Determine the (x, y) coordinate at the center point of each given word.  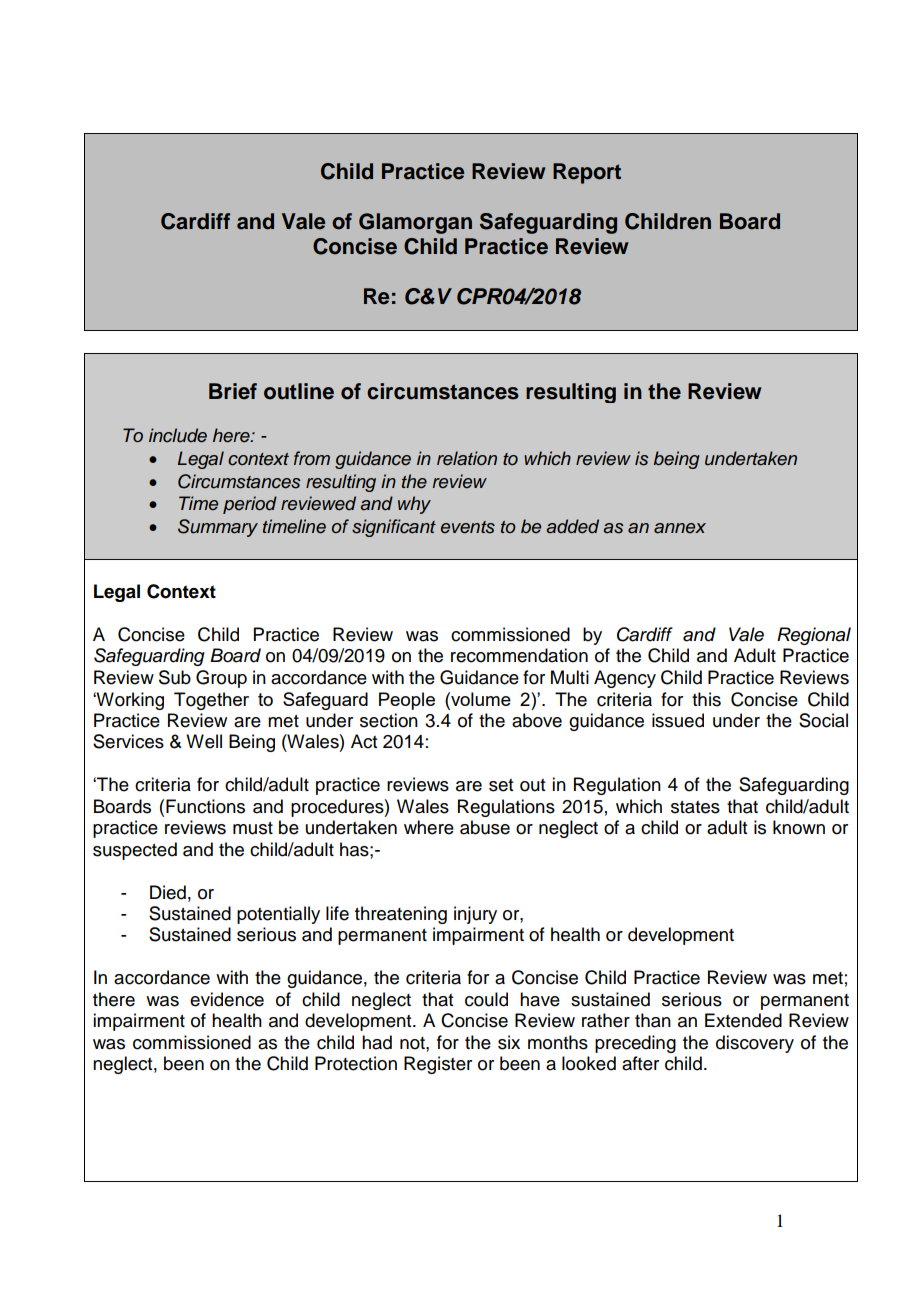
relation (467, 458)
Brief (233, 391)
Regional (814, 636)
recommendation (519, 655)
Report (587, 173)
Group (221, 679)
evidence (227, 999)
